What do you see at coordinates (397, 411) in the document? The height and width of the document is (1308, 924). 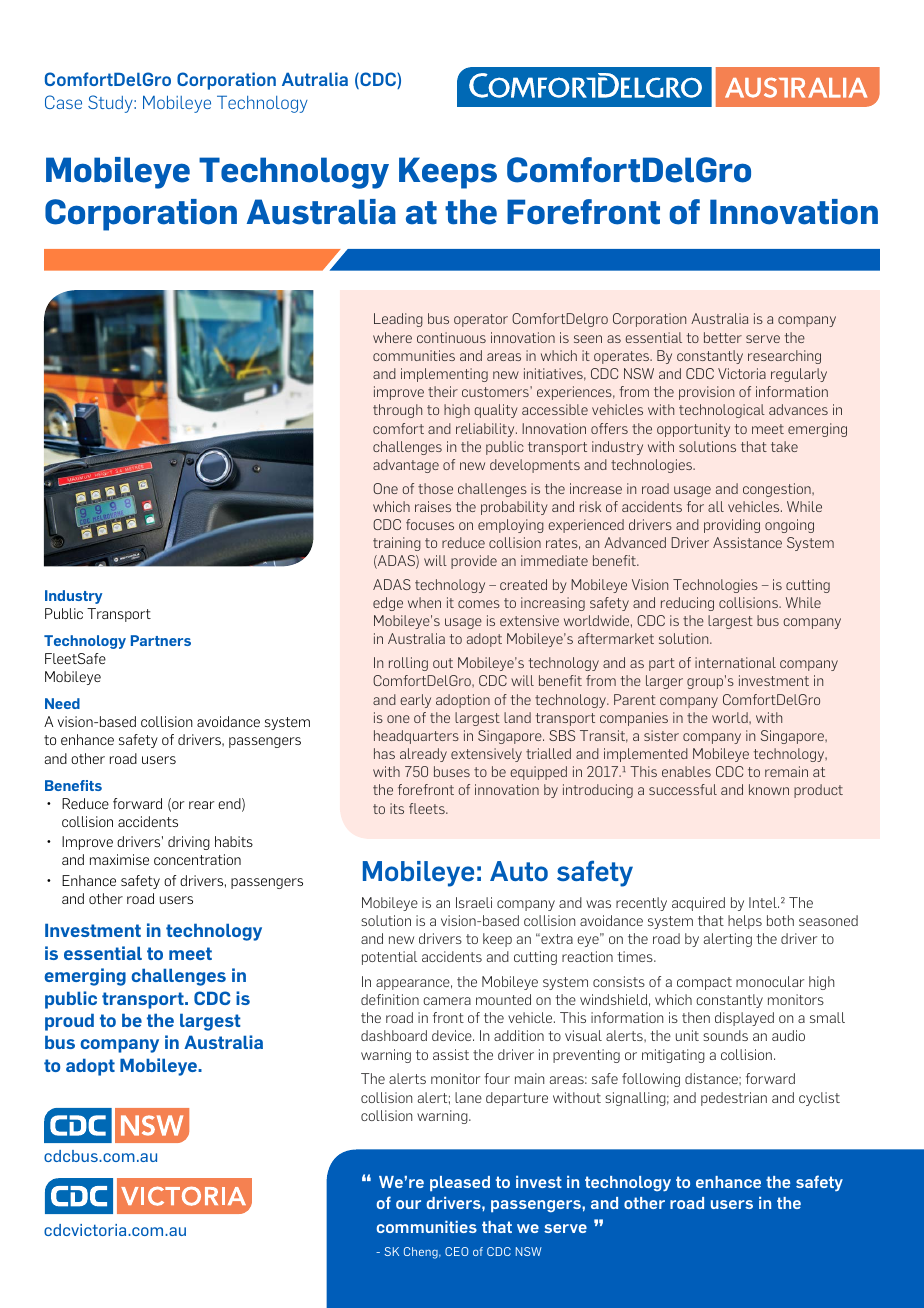 I see `through` at bounding box center [397, 411].
